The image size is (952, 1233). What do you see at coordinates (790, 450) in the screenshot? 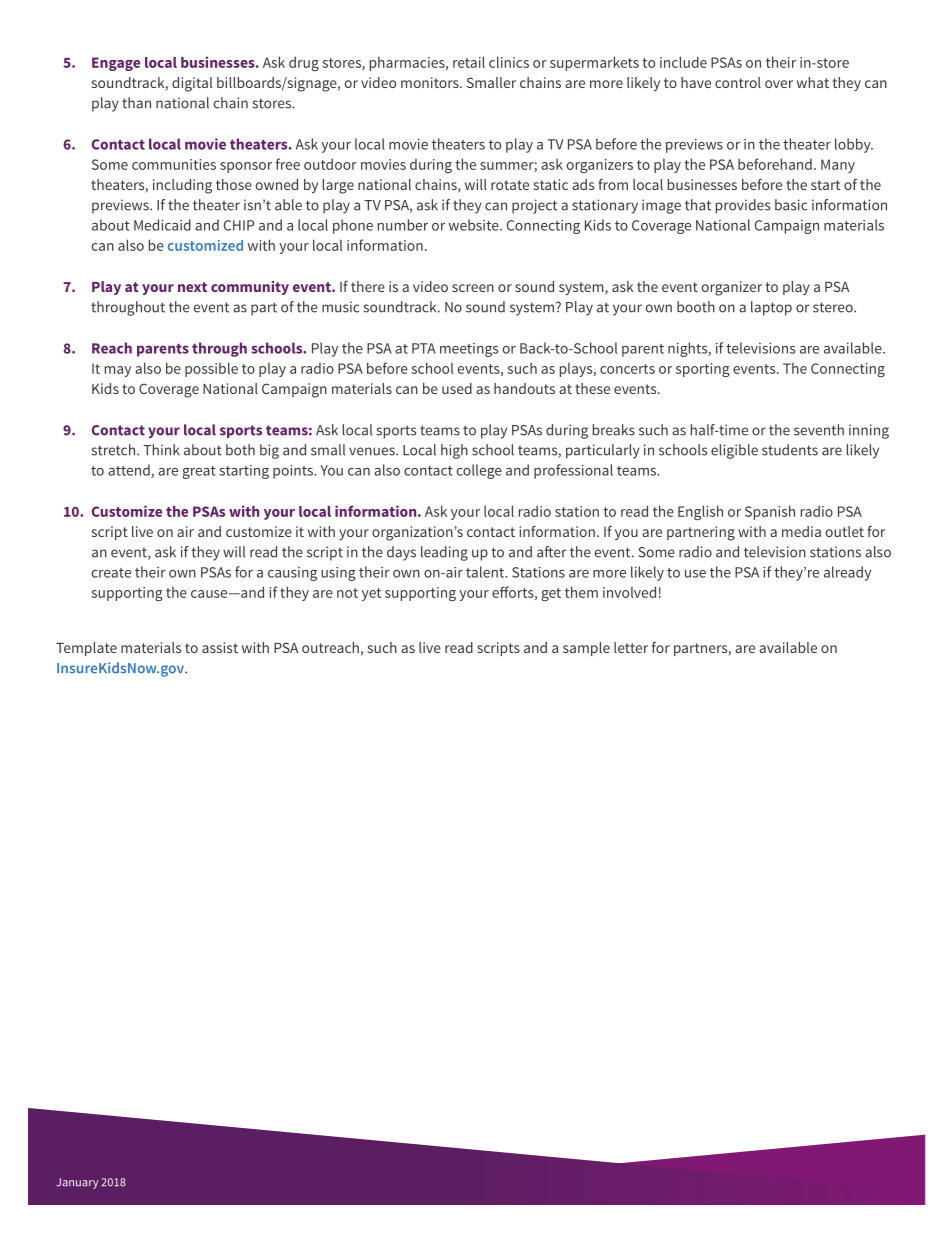
I see `students` at bounding box center [790, 450].
